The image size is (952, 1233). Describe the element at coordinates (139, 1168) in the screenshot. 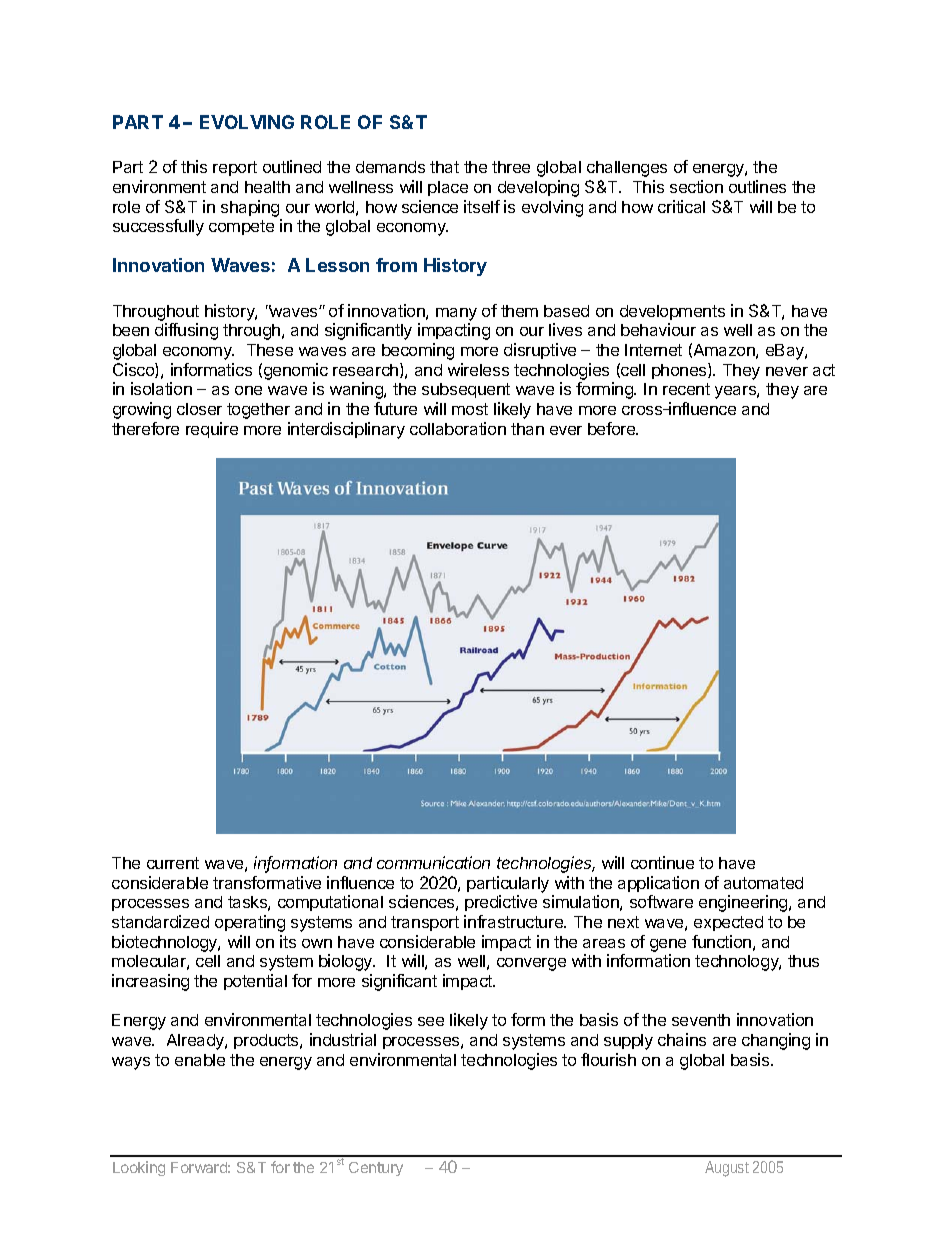

I see `Looking` at that location.
